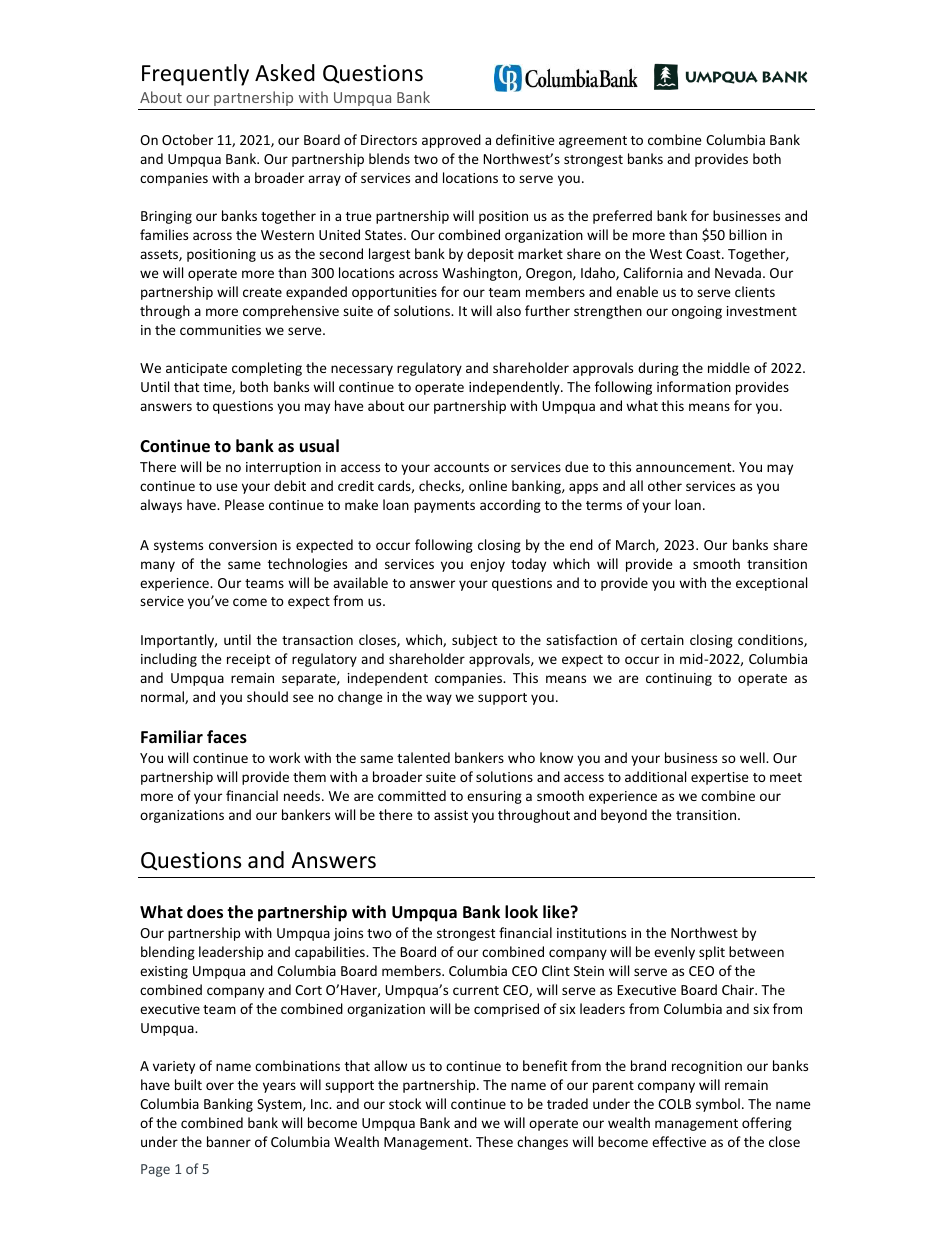  I want to click on subject, so click(474, 641).
